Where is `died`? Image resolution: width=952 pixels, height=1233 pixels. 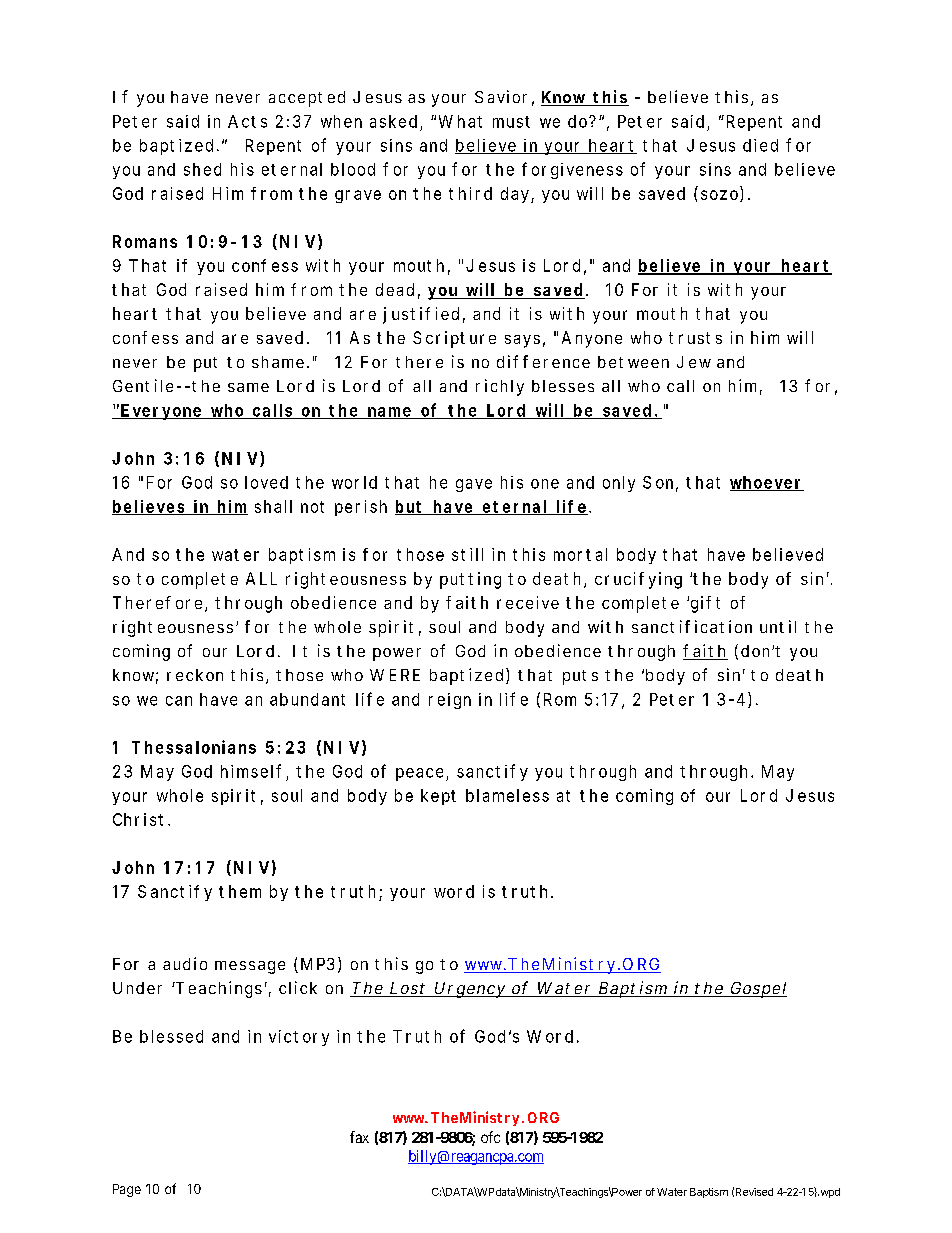
died is located at coordinates (760, 145).
